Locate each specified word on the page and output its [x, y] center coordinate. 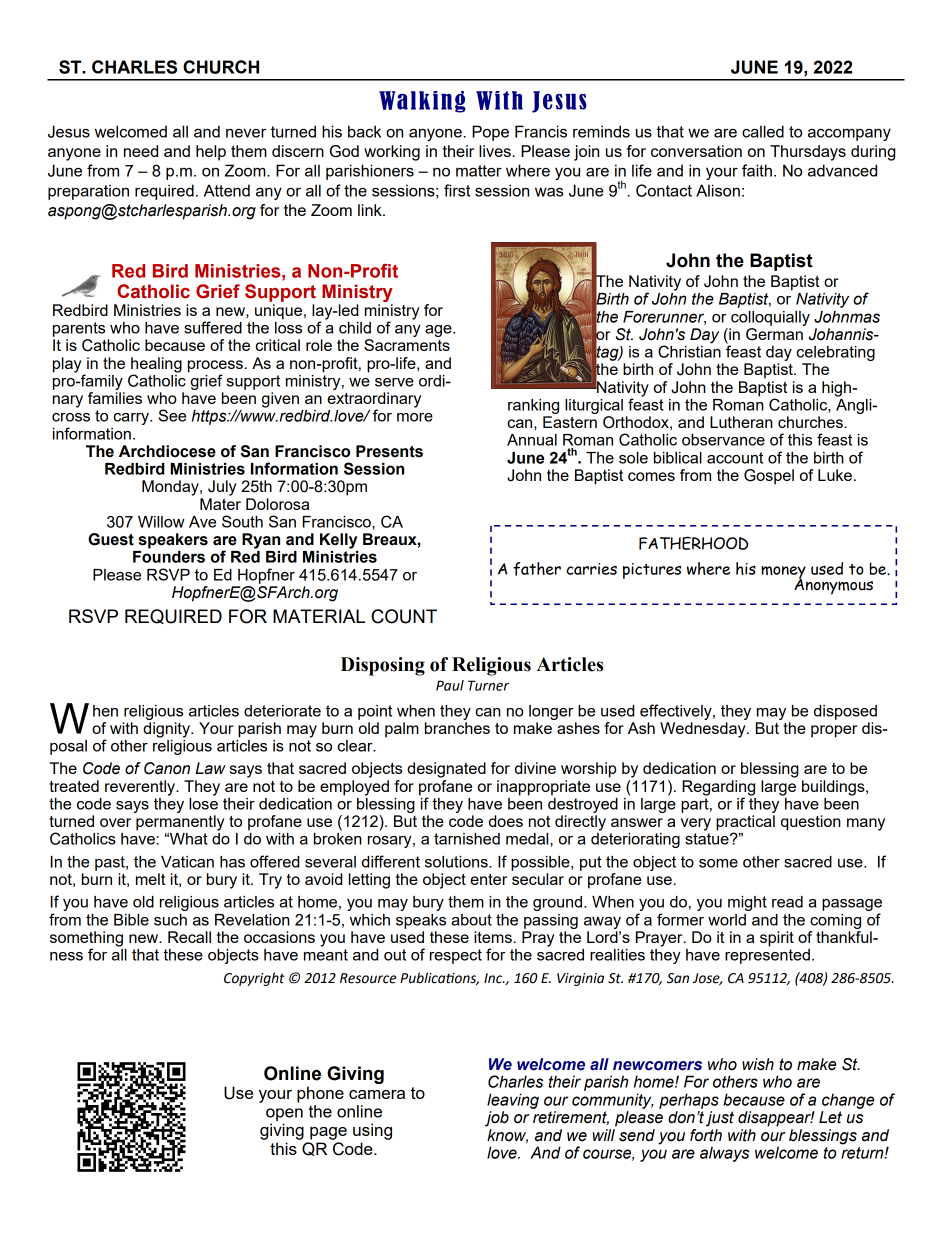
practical [745, 824]
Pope [490, 133]
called [763, 131]
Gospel [769, 477]
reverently [141, 788]
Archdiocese [167, 451]
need [141, 151]
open [284, 1114]
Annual [532, 440]
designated [446, 770]
